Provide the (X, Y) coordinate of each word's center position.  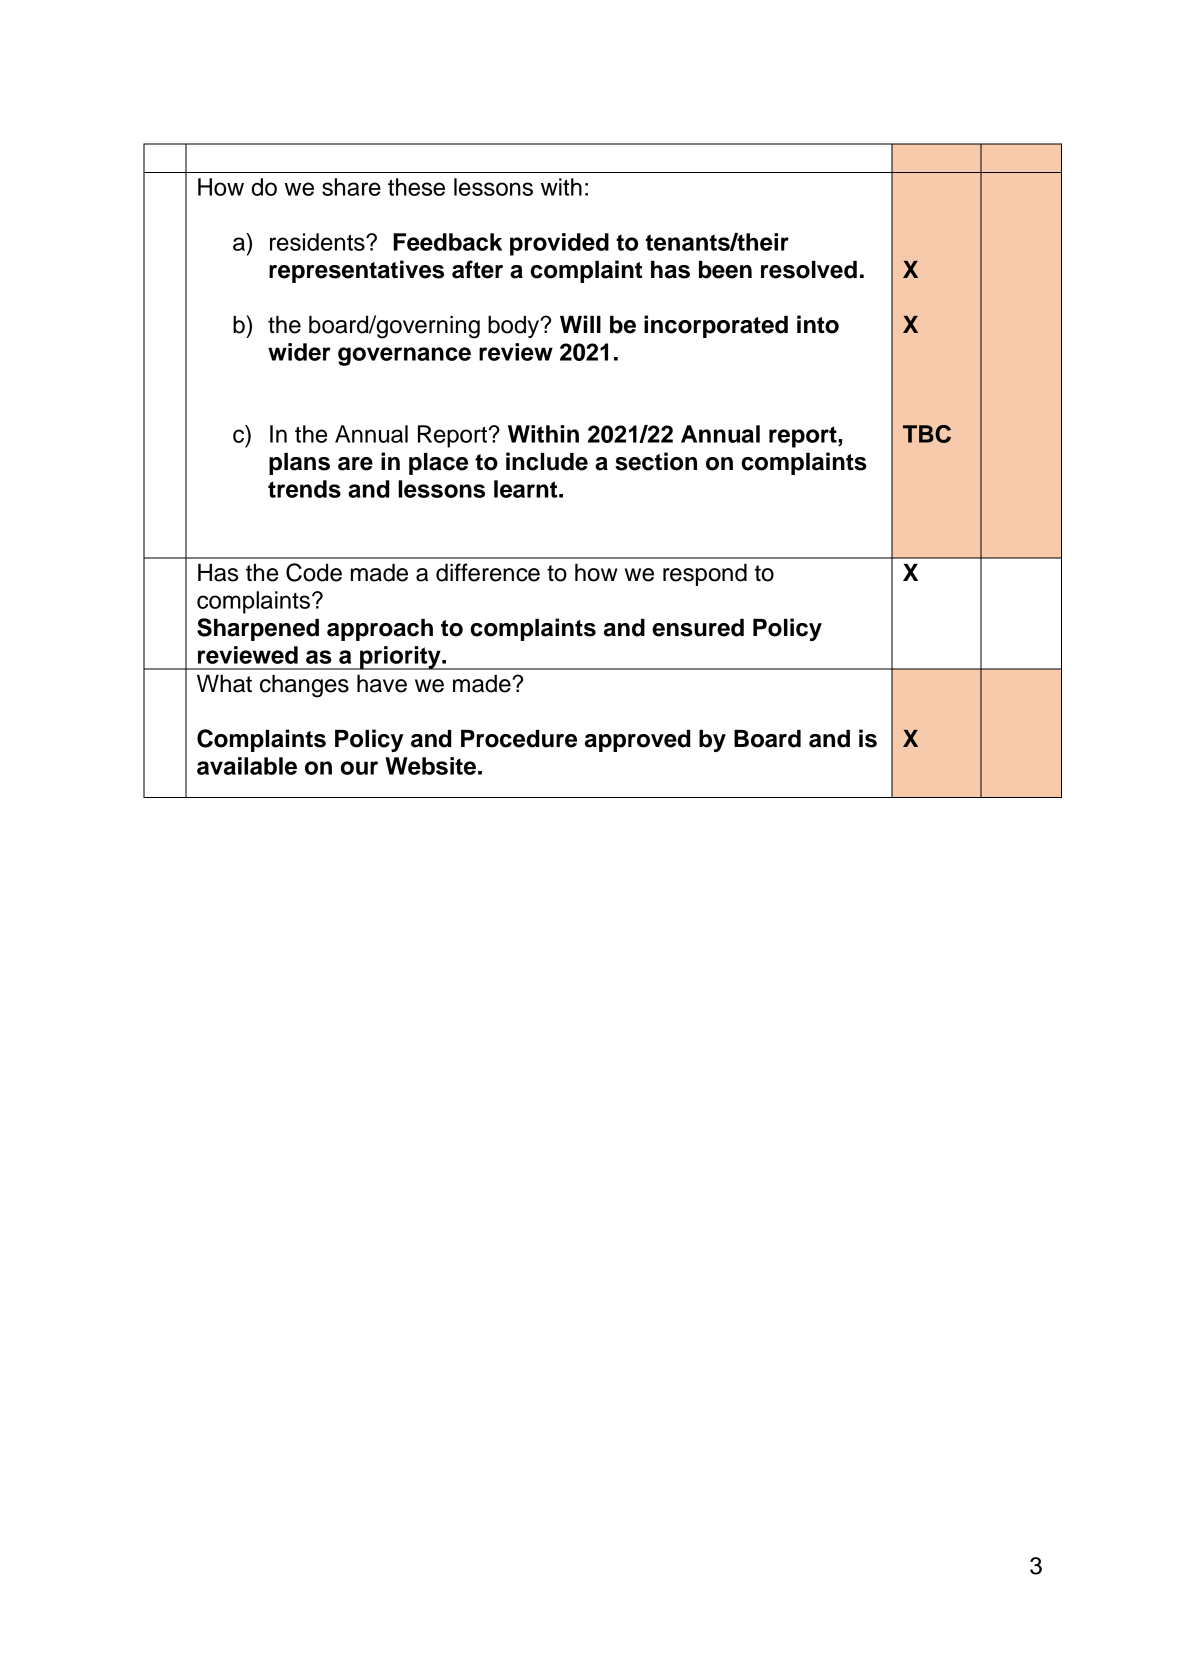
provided (559, 244)
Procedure (519, 739)
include (547, 461)
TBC (927, 434)
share (351, 187)
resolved (809, 270)
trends (304, 489)
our (359, 768)
